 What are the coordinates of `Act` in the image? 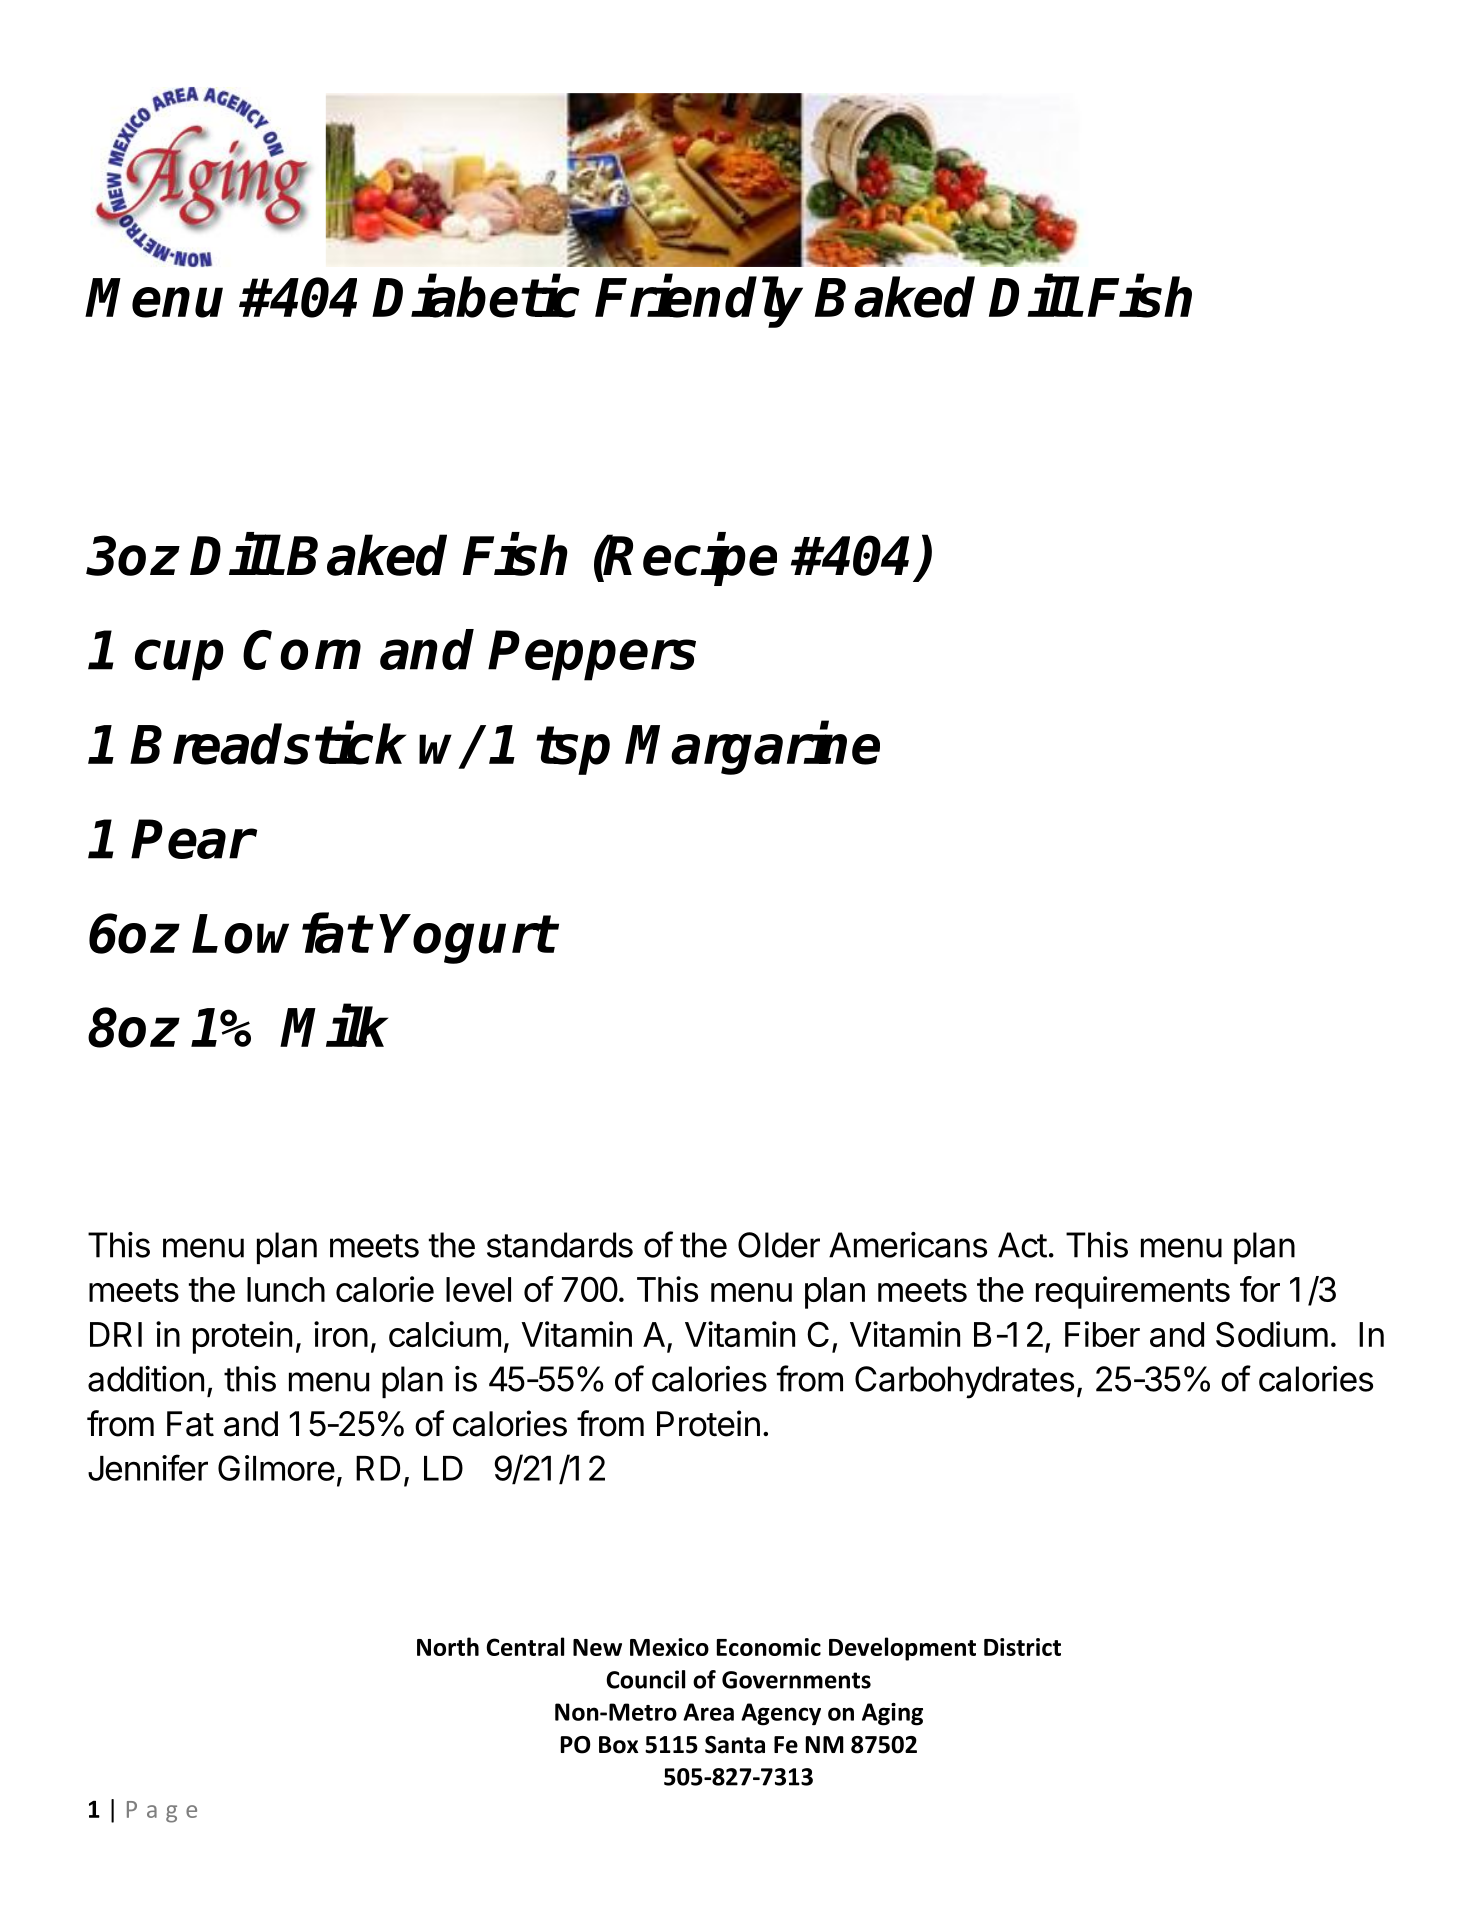 It's located at (1022, 1245).
